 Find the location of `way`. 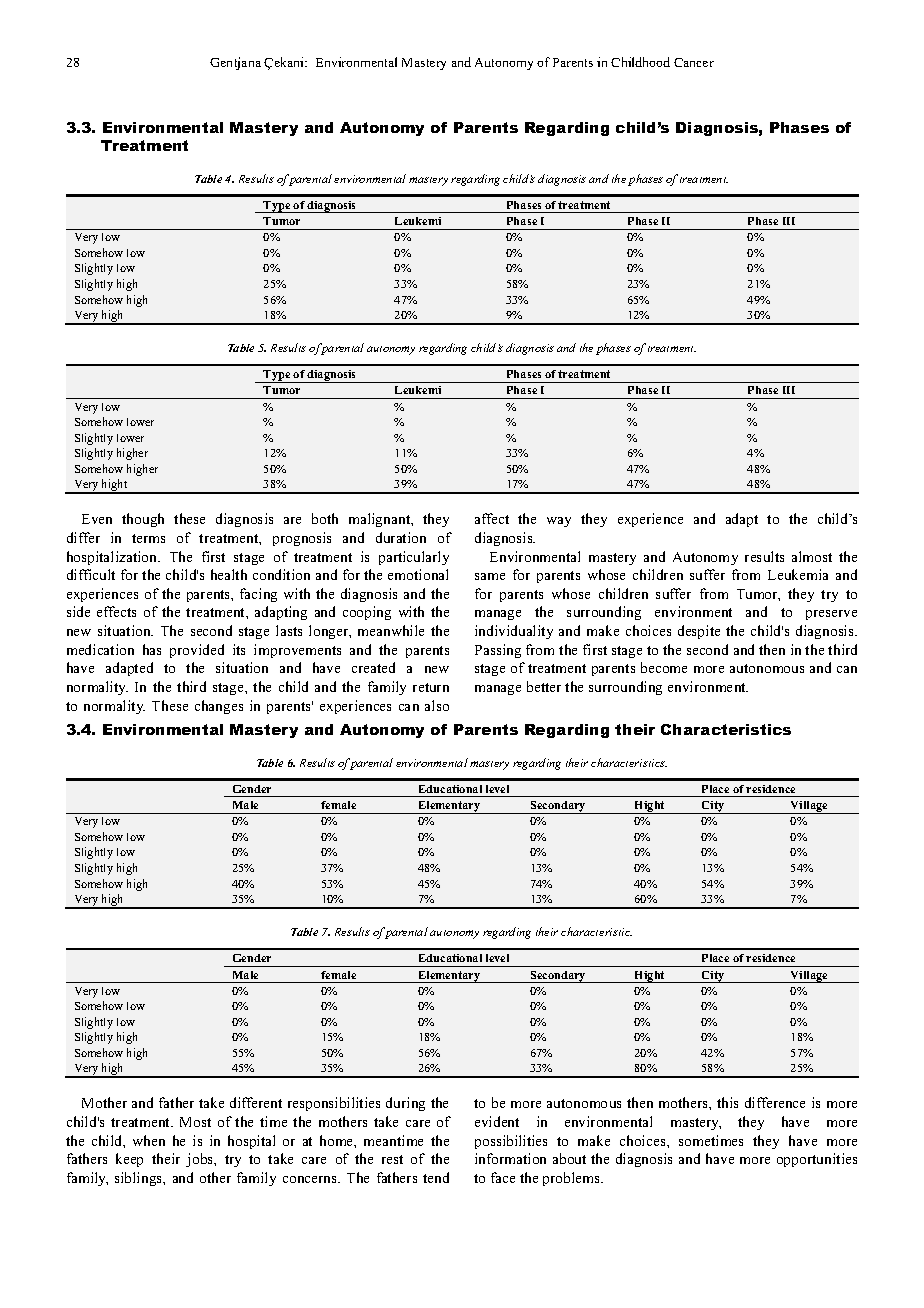

way is located at coordinates (559, 522).
